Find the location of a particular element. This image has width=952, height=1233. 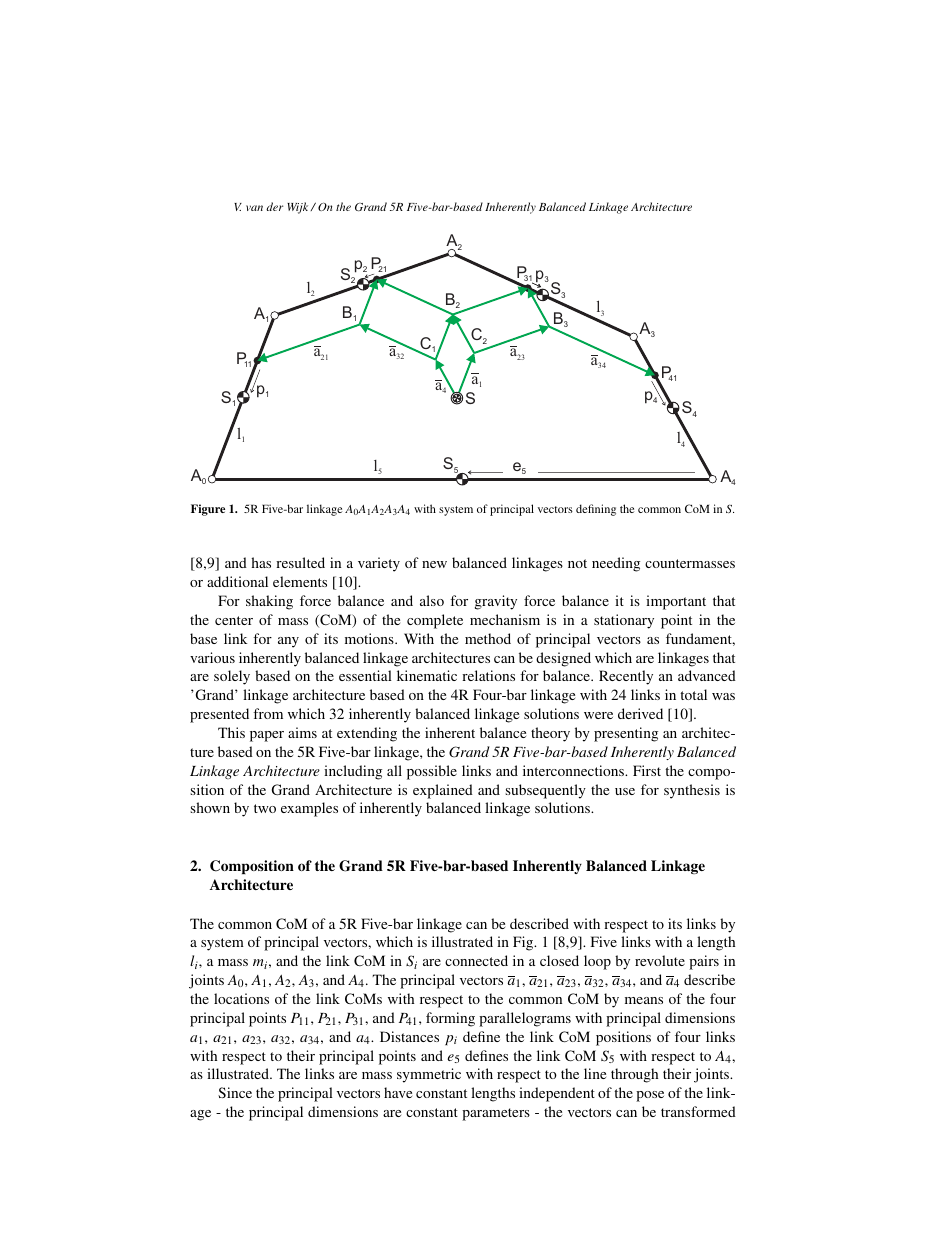

new is located at coordinates (434, 564).
